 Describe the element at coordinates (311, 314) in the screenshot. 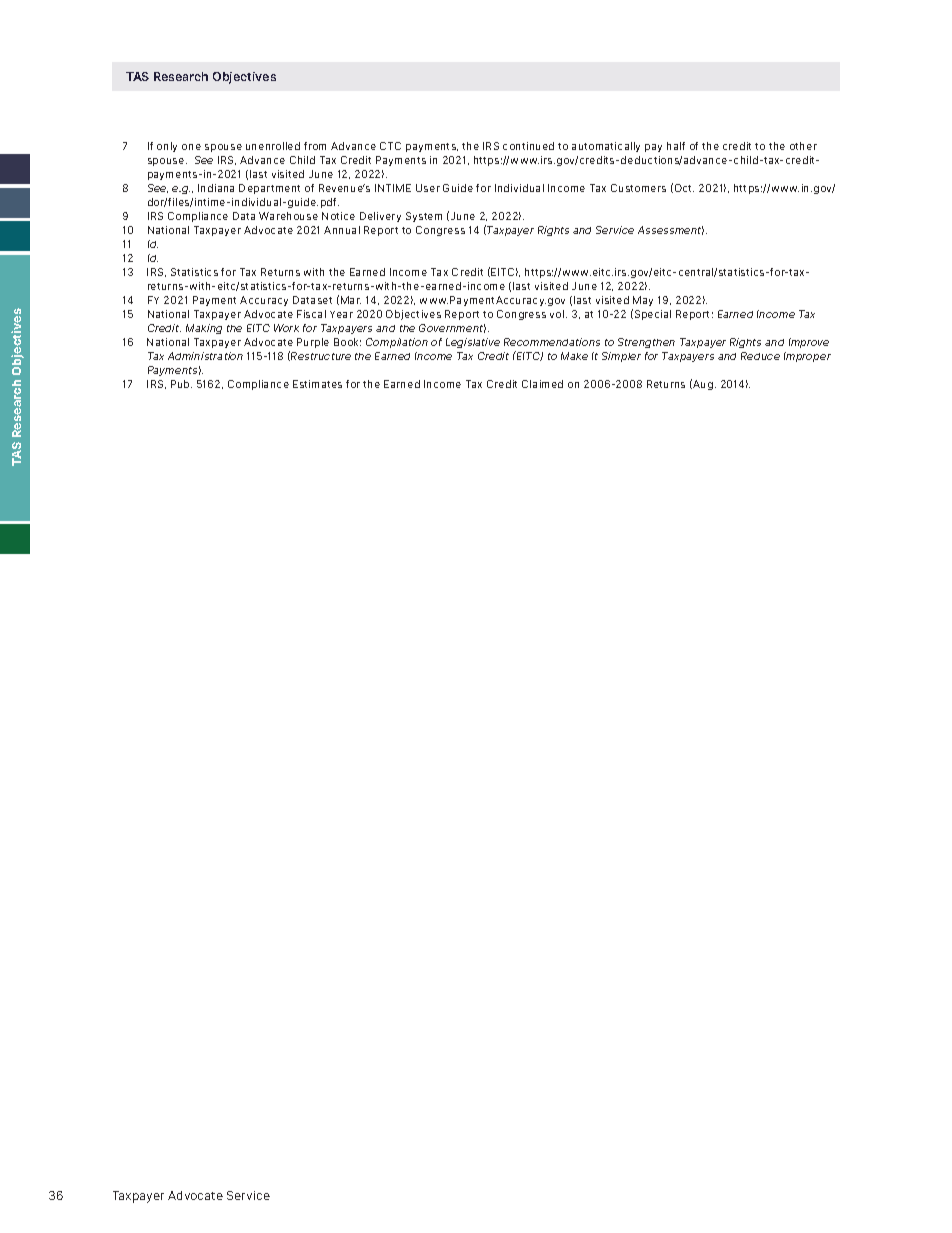

I see `Fiscal` at that location.
